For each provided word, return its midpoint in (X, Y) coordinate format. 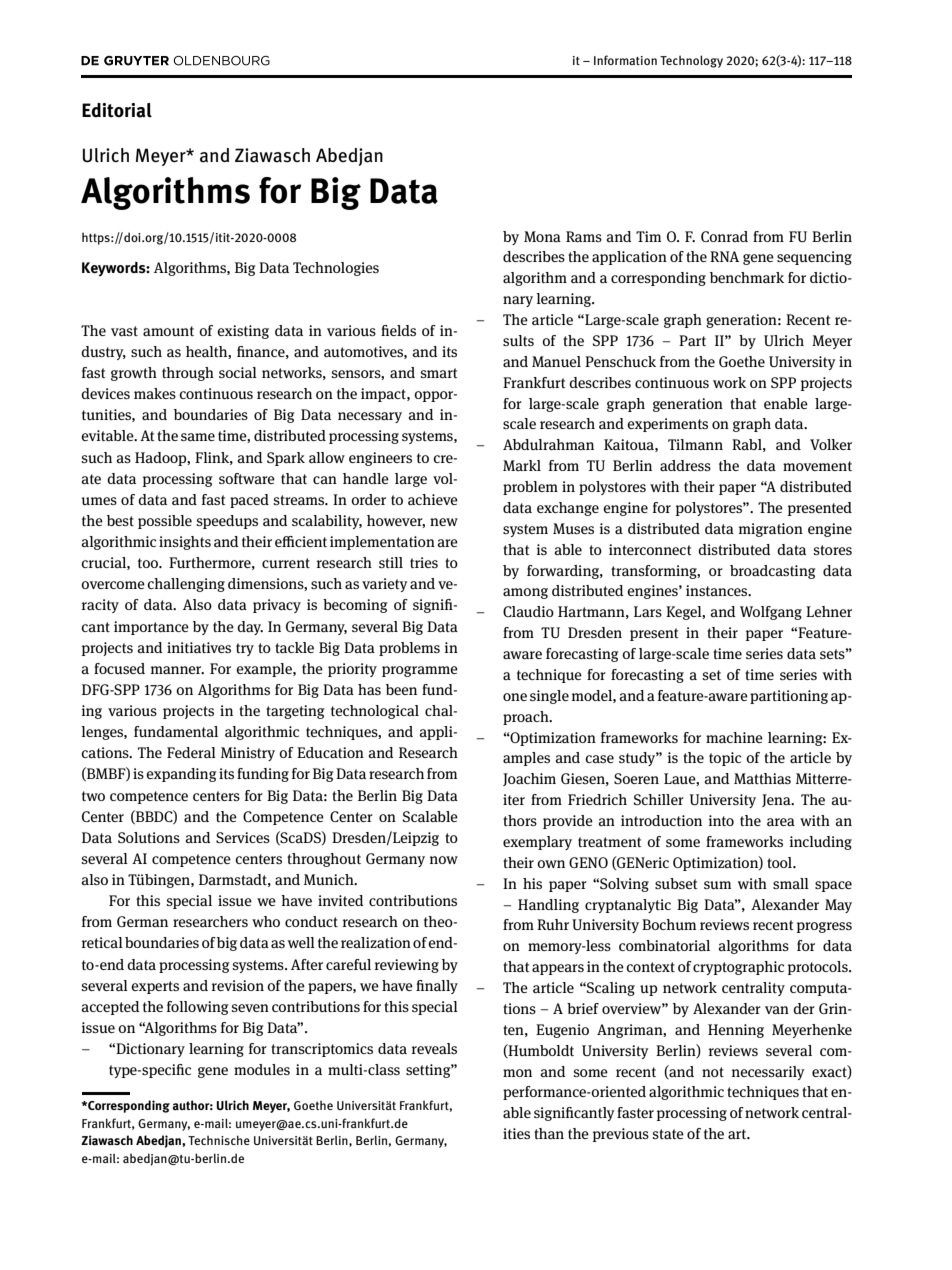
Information (625, 60)
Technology (691, 61)
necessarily (768, 1073)
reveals (434, 1048)
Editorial (117, 110)
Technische (219, 1140)
